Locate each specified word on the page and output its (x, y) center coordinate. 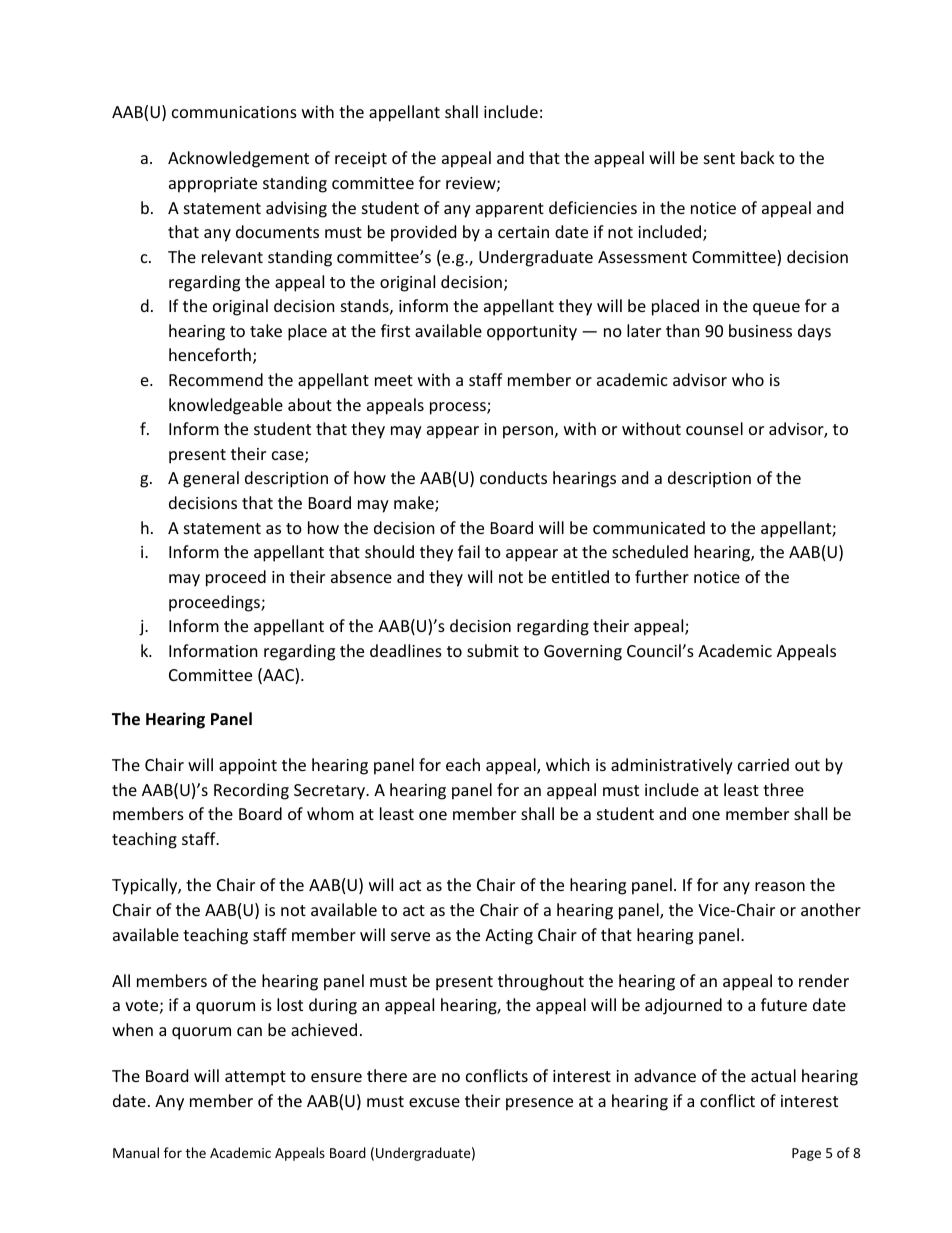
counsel (714, 428)
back (758, 157)
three (783, 789)
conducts (513, 477)
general (211, 479)
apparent (510, 210)
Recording (251, 791)
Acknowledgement (238, 159)
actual (773, 1075)
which (568, 764)
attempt (255, 1078)
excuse (434, 1102)
